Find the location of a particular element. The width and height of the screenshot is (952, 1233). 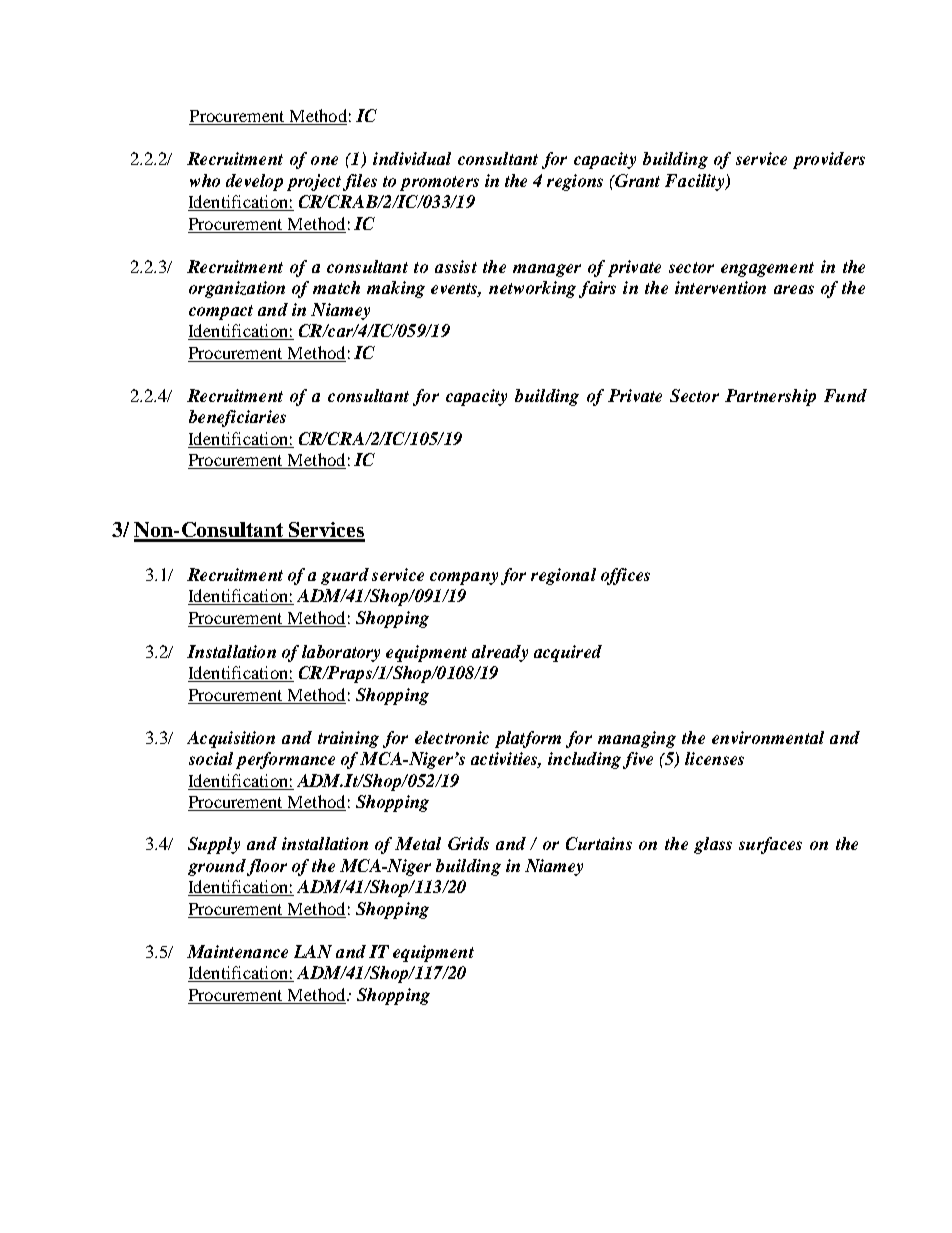

Partnership is located at coordinates (770, 397).
